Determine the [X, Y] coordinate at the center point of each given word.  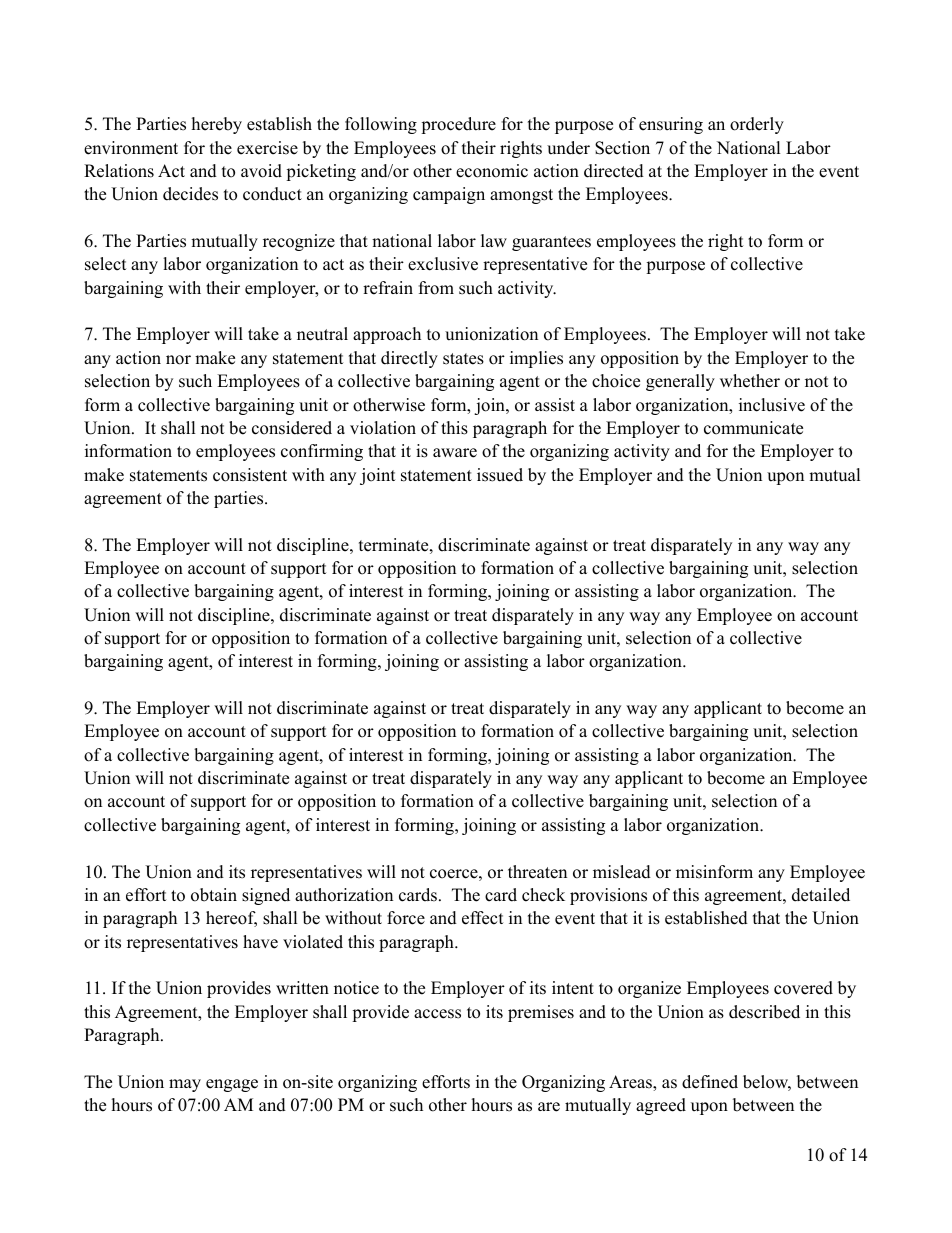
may [185, 1085]
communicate [753, 428]
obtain [214, 895]
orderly [757, 125]
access [437, 1014]
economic [492, 171]
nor [178, 360]
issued [500, 475]
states [463, 359]
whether [750, 381]
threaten [537, 872]
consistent [250, 475]
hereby [217, 125]
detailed [821, 895]
